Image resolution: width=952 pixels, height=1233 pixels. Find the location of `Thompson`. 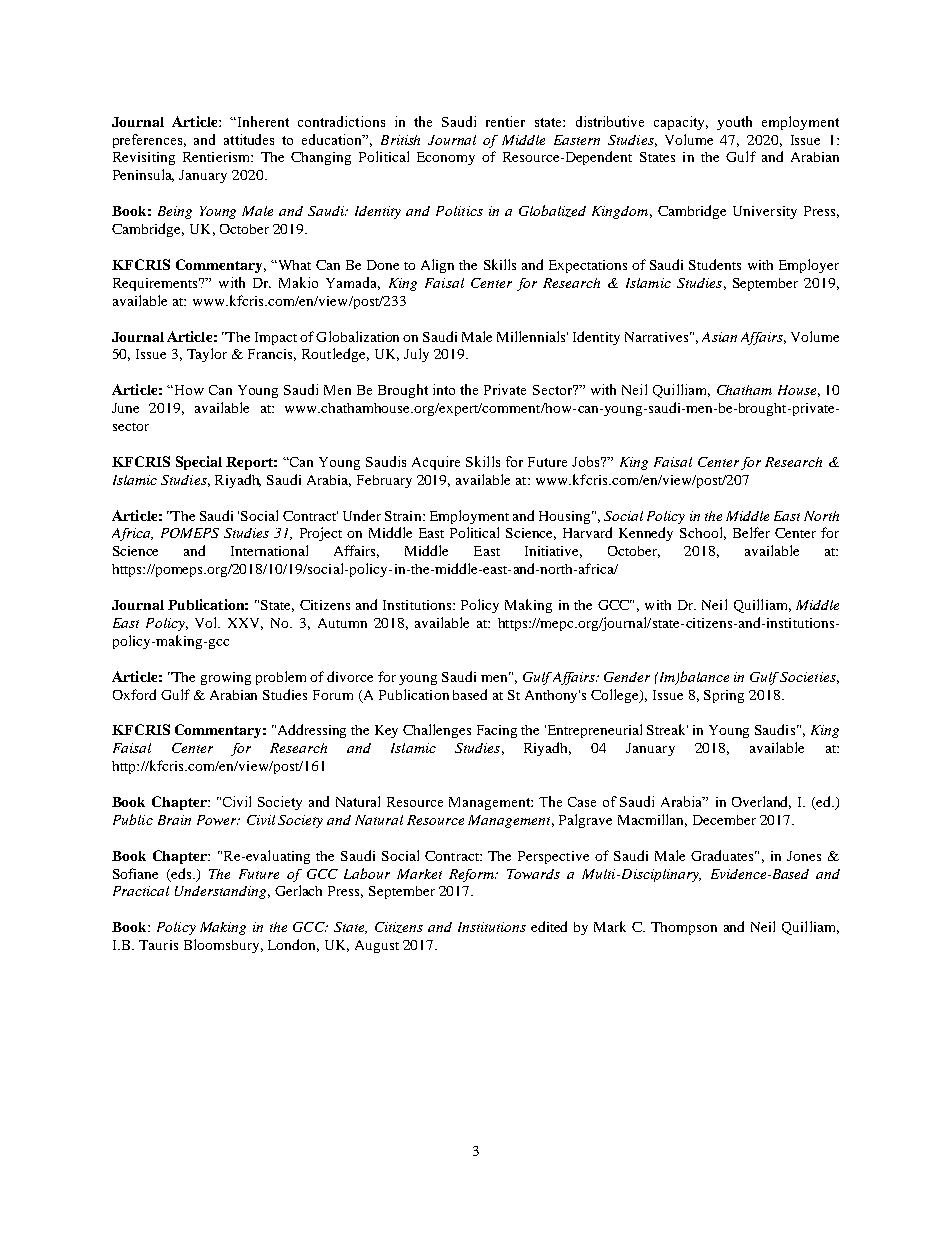

Thompson is located at coordinates (684, 928).
